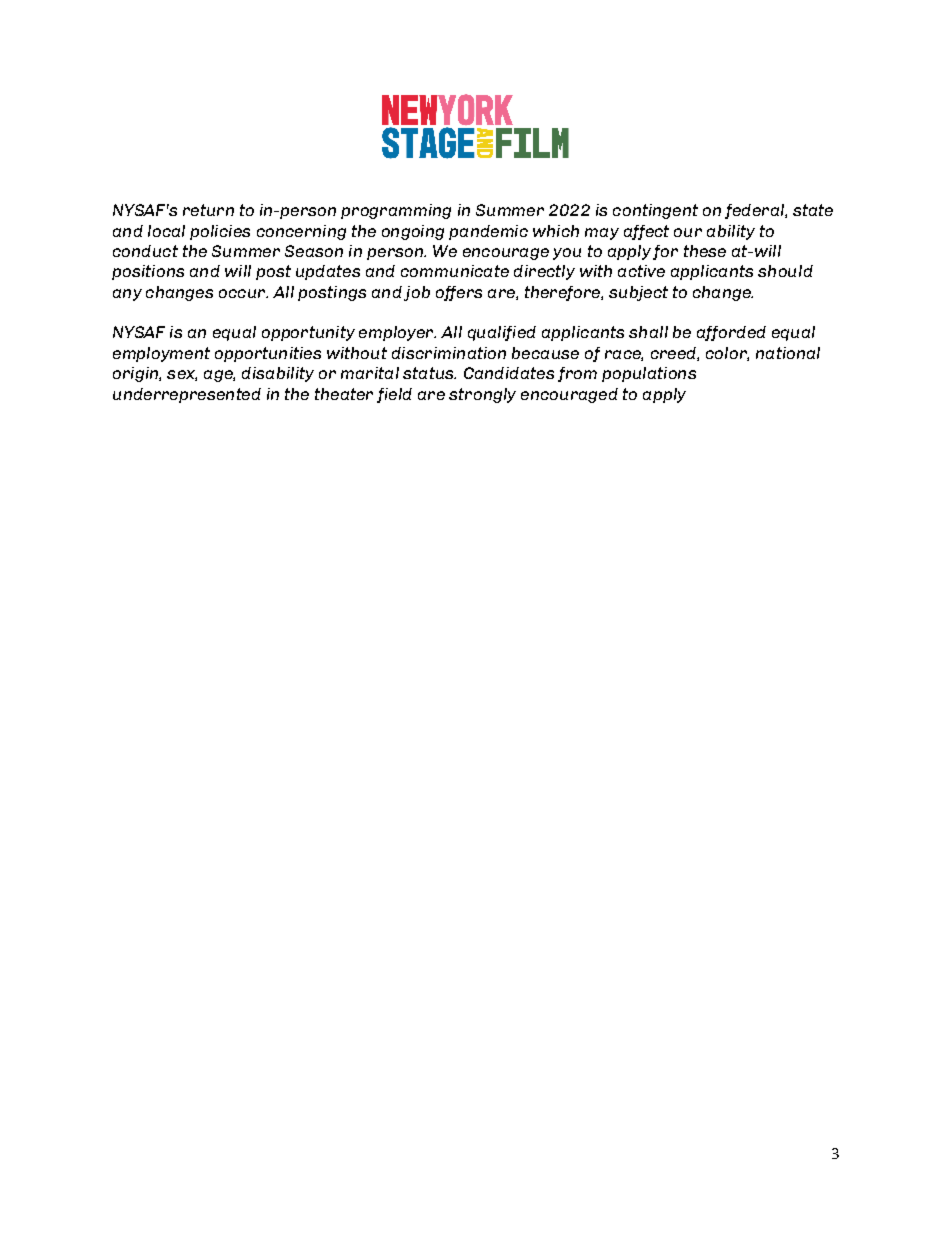 Image resolution: width=952 pixels, height=1233 pixels. Describe the element at coordinates (655, 211) in the page. I see `contingent` at that location.
